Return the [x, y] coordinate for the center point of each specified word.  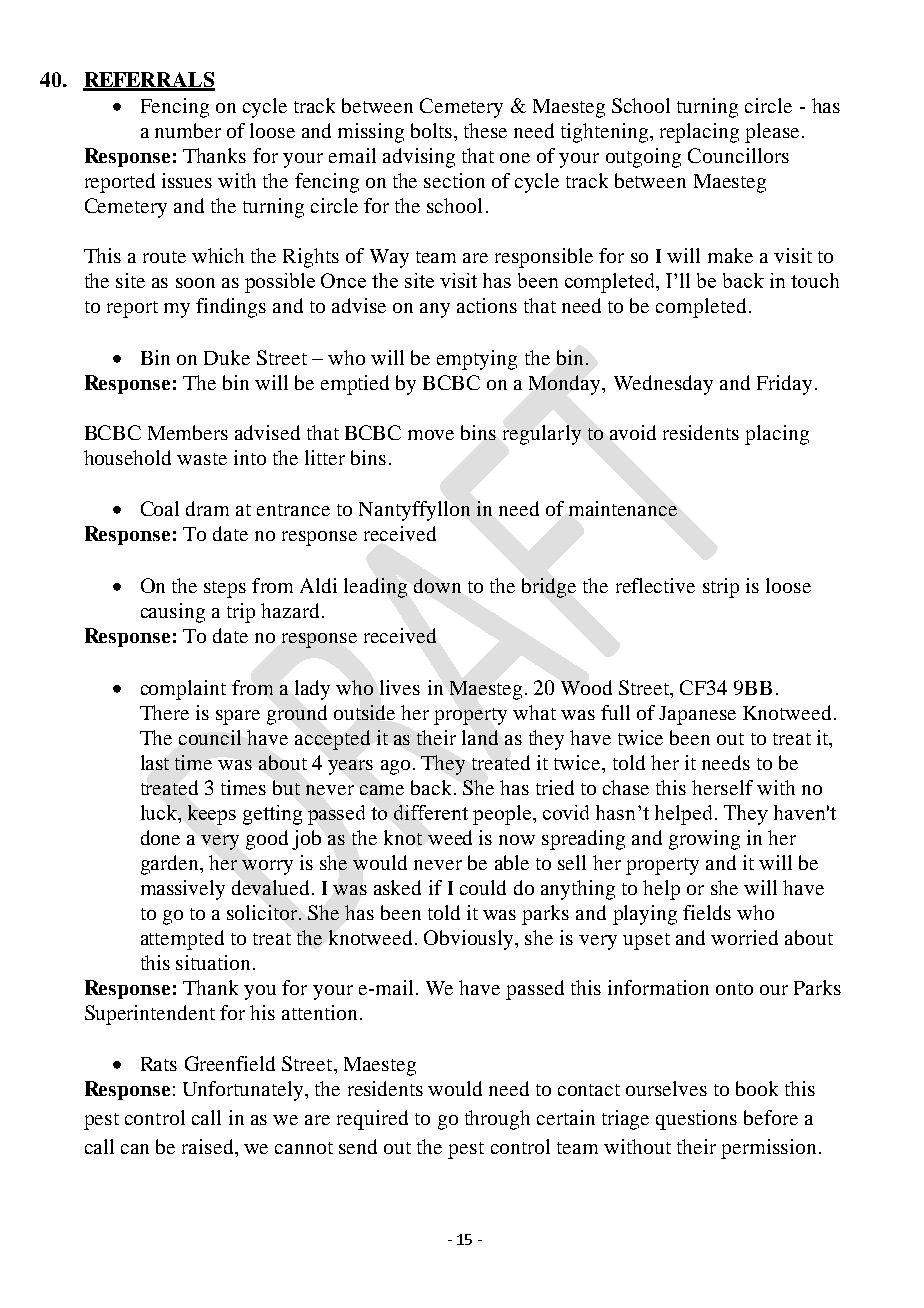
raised [209, 1146]
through [497, 1120]
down [437, 585]
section [454, 180]
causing [173, 613]
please [772, 133]
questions [696, 1120]
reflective [655, 585]
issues [187, 180]
